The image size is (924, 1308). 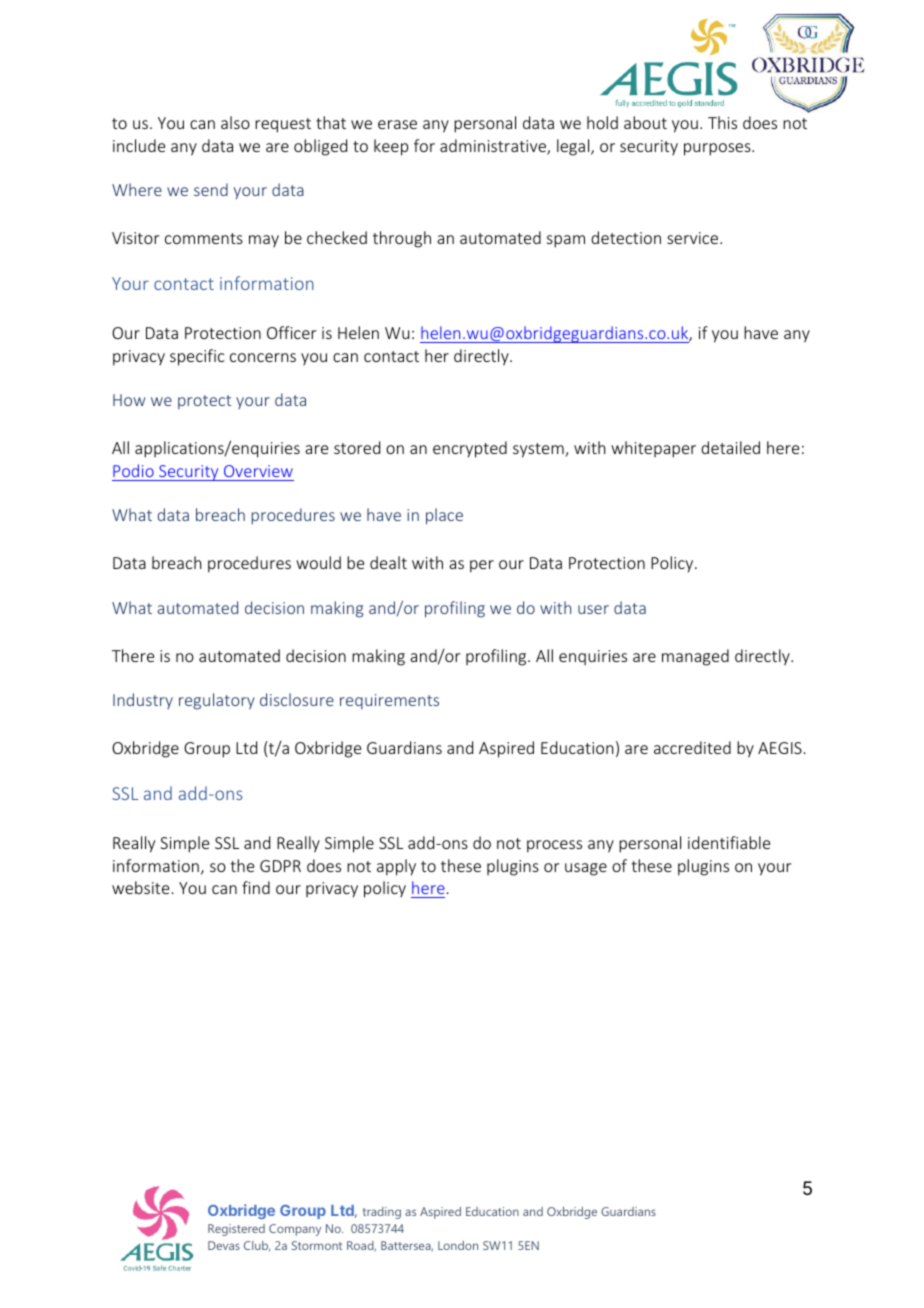 What do you see at coordinates (729, 842) in the image?
I see `identifiable` at bounding box center [729, 842].
